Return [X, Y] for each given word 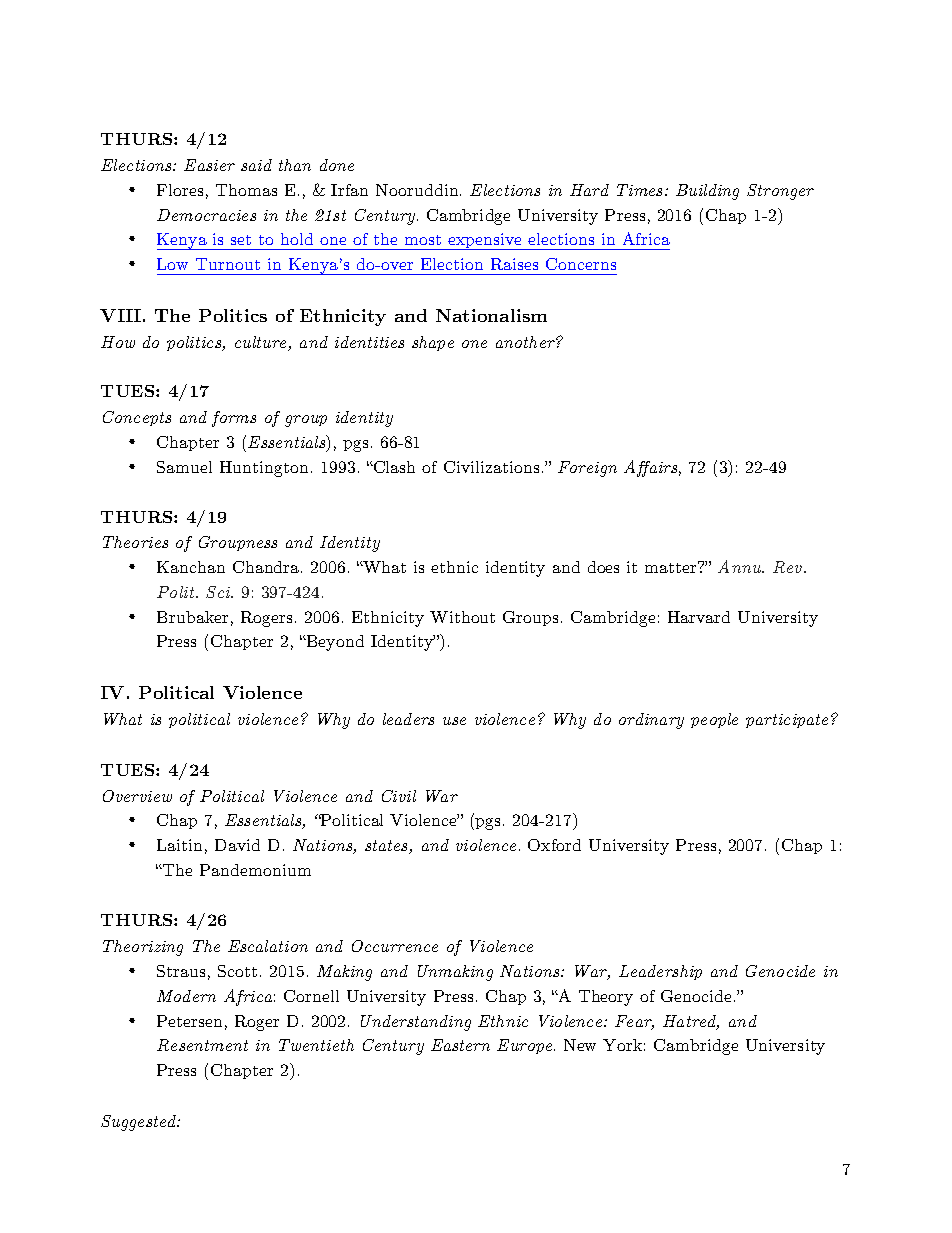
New [580, 1045]
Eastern [460, 1045]
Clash [393, 467]
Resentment [202, 1045]
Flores [180, 190]
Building [707, 192]
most [423, 240]
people [714, 720]
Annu [741, 566]
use [454, 721]
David [237, 845]
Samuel [184, 467]
